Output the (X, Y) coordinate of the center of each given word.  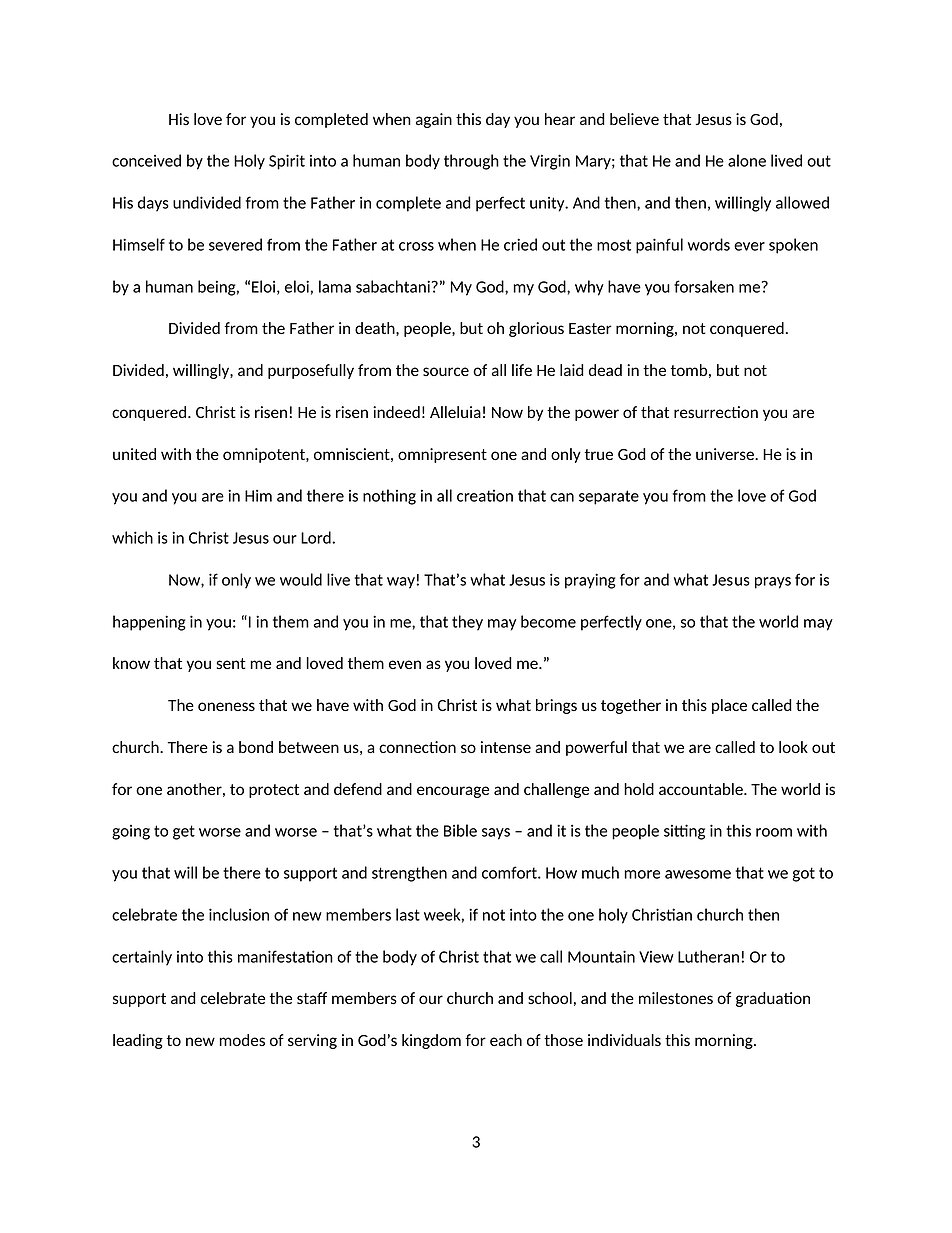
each (506, 1040)
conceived (146, 160)
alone (747, 160)
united (134, 454)
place (729, 706)
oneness (226, 706)
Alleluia (455, 412)
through (471, 162)
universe (726, 454)
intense (506, 747)
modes (242, 1040)
